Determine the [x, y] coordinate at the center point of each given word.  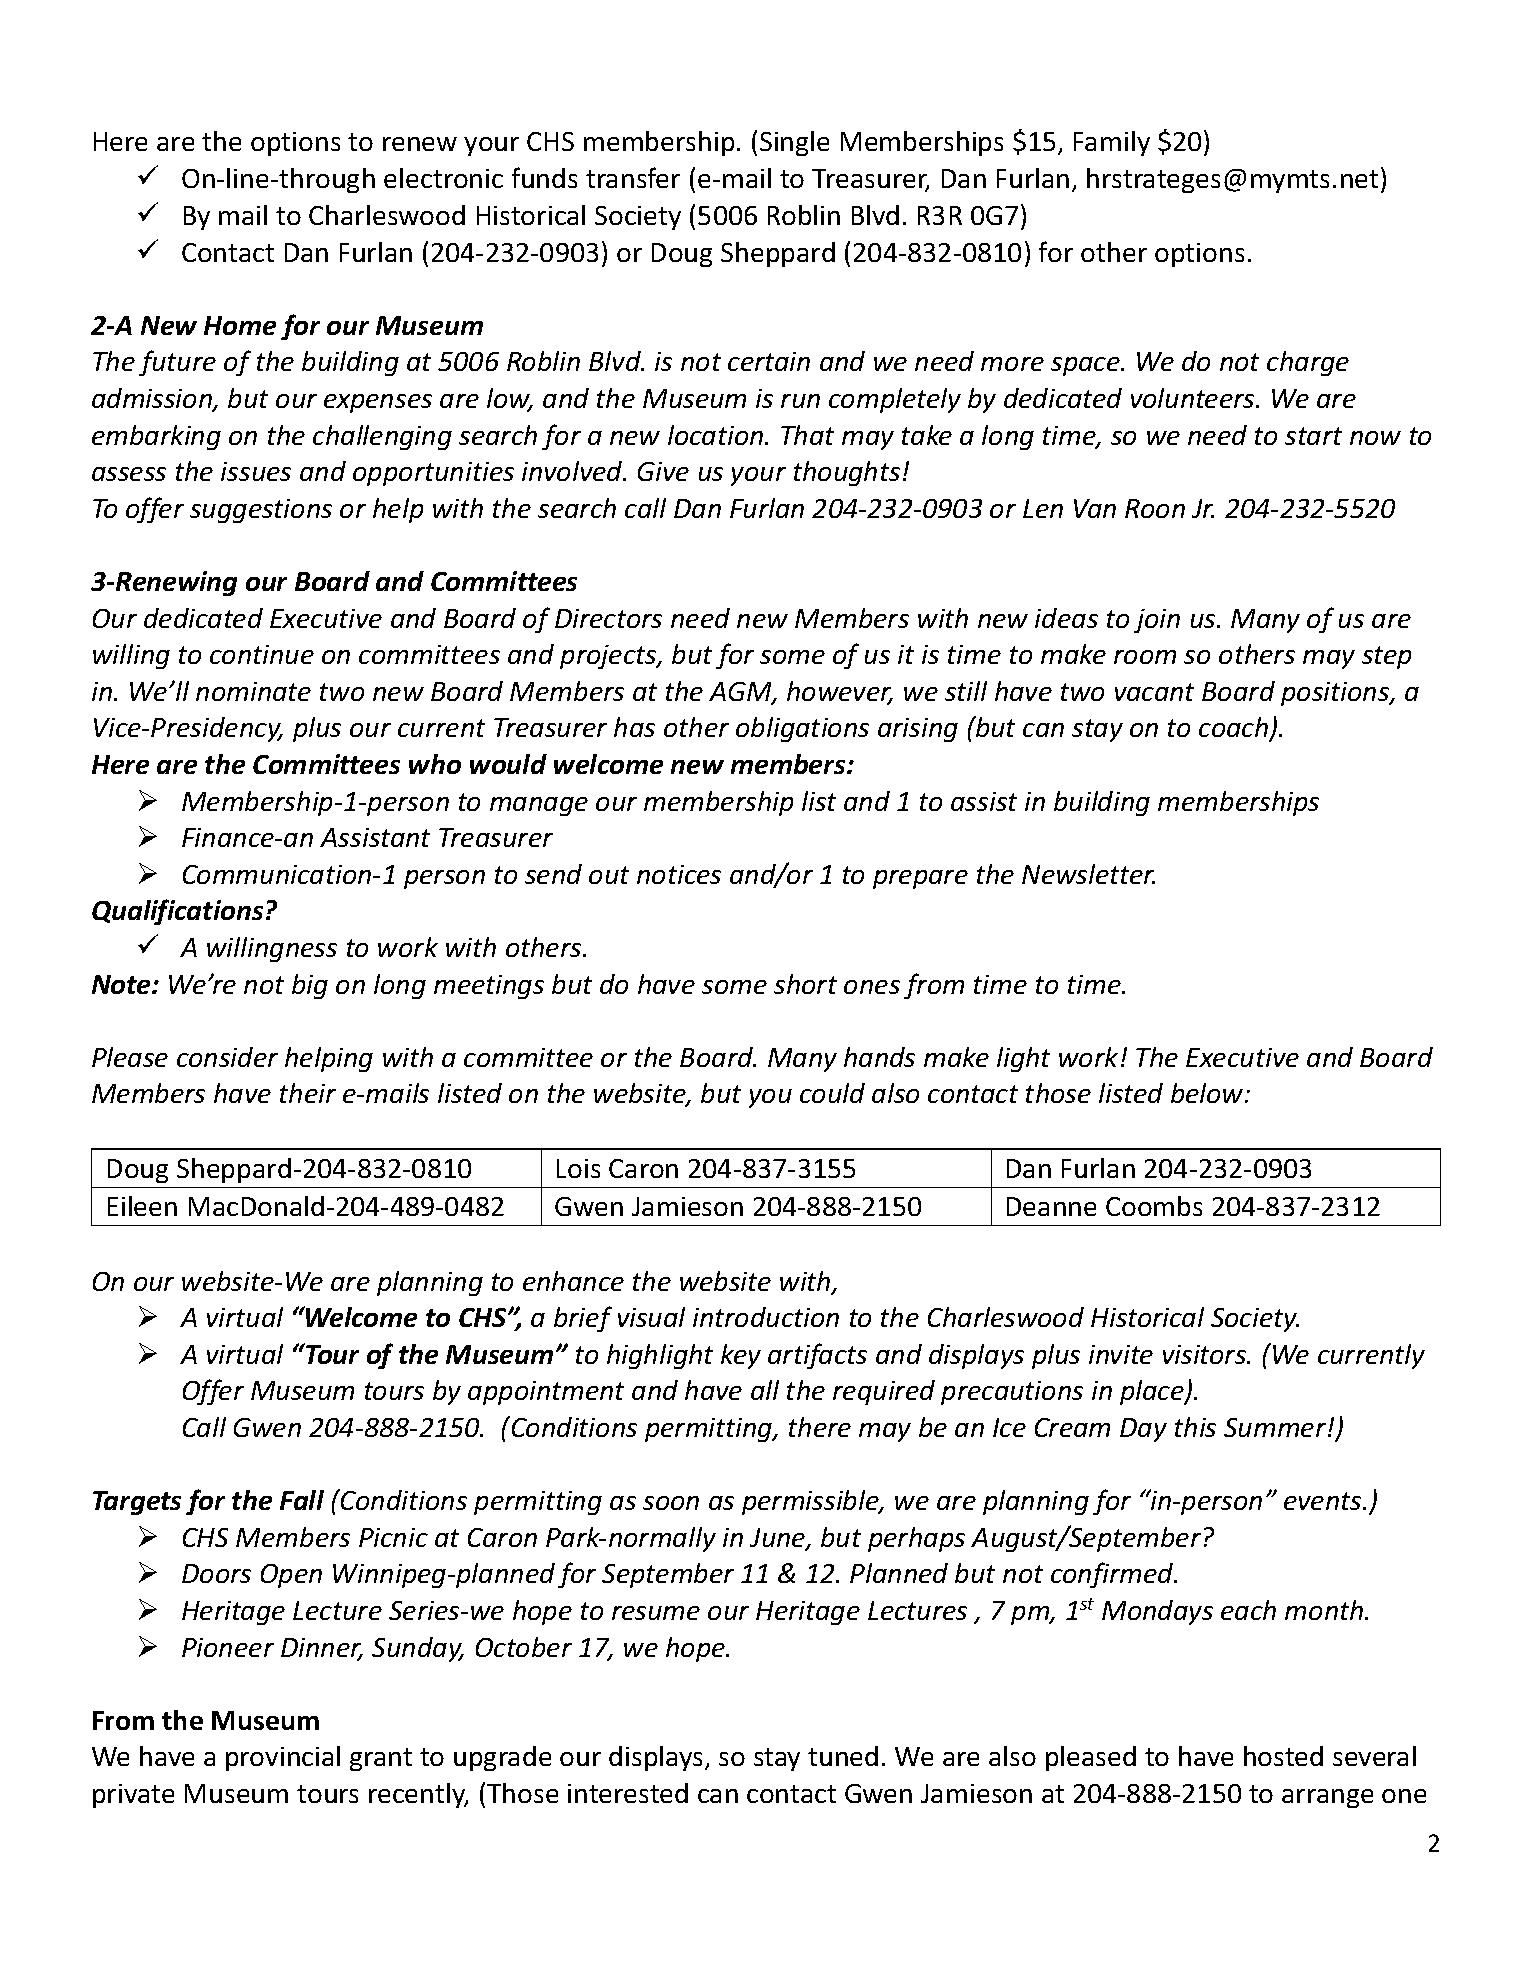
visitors [1206, 1354]
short [805, 984]
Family [1112, 143]
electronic [443, 178]
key [741, 1356]
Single [794, 143]
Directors [608, 618]
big [310, 986]
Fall [302, 1500]
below [1208, 1093]
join [1157, 621]
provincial [283, 1758]
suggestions [261, 511]
